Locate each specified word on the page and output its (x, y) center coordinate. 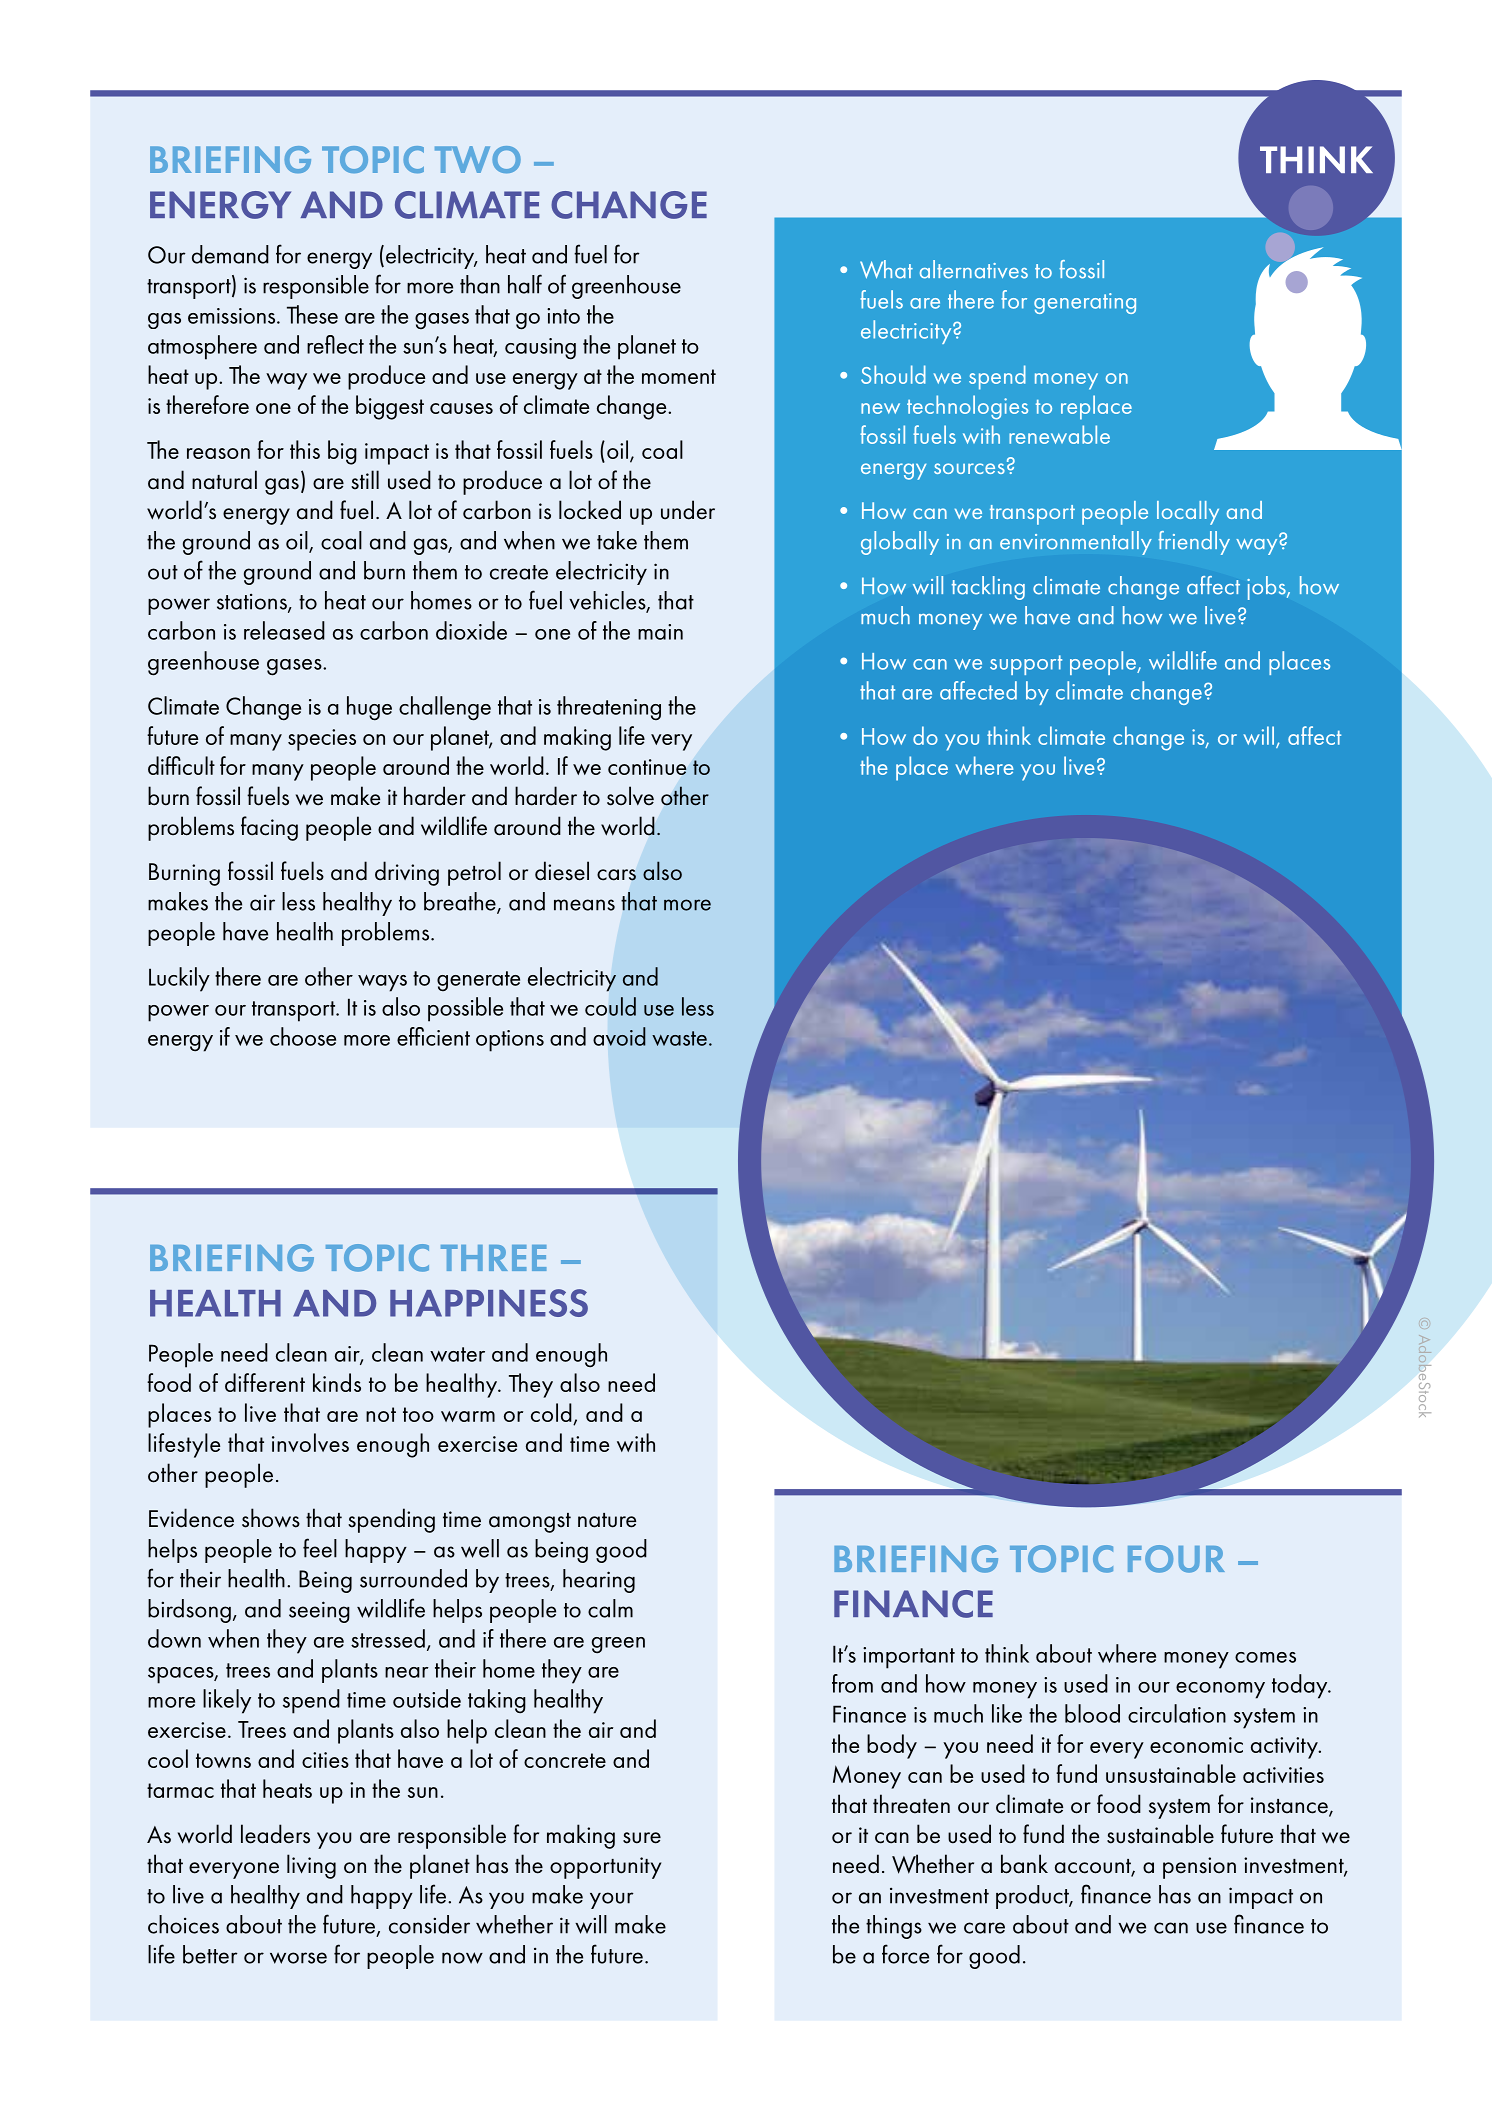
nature (607, 1520)
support (1026, 665)
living (311, 1866)
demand (230, 254)
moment (679, 376)
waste (679, 1038)
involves (310, 1442)
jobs (1267, 588)
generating (1085, 303)
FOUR (1176, 1559)
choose (303, 1036)
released (284, 630)
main (660, 632)
